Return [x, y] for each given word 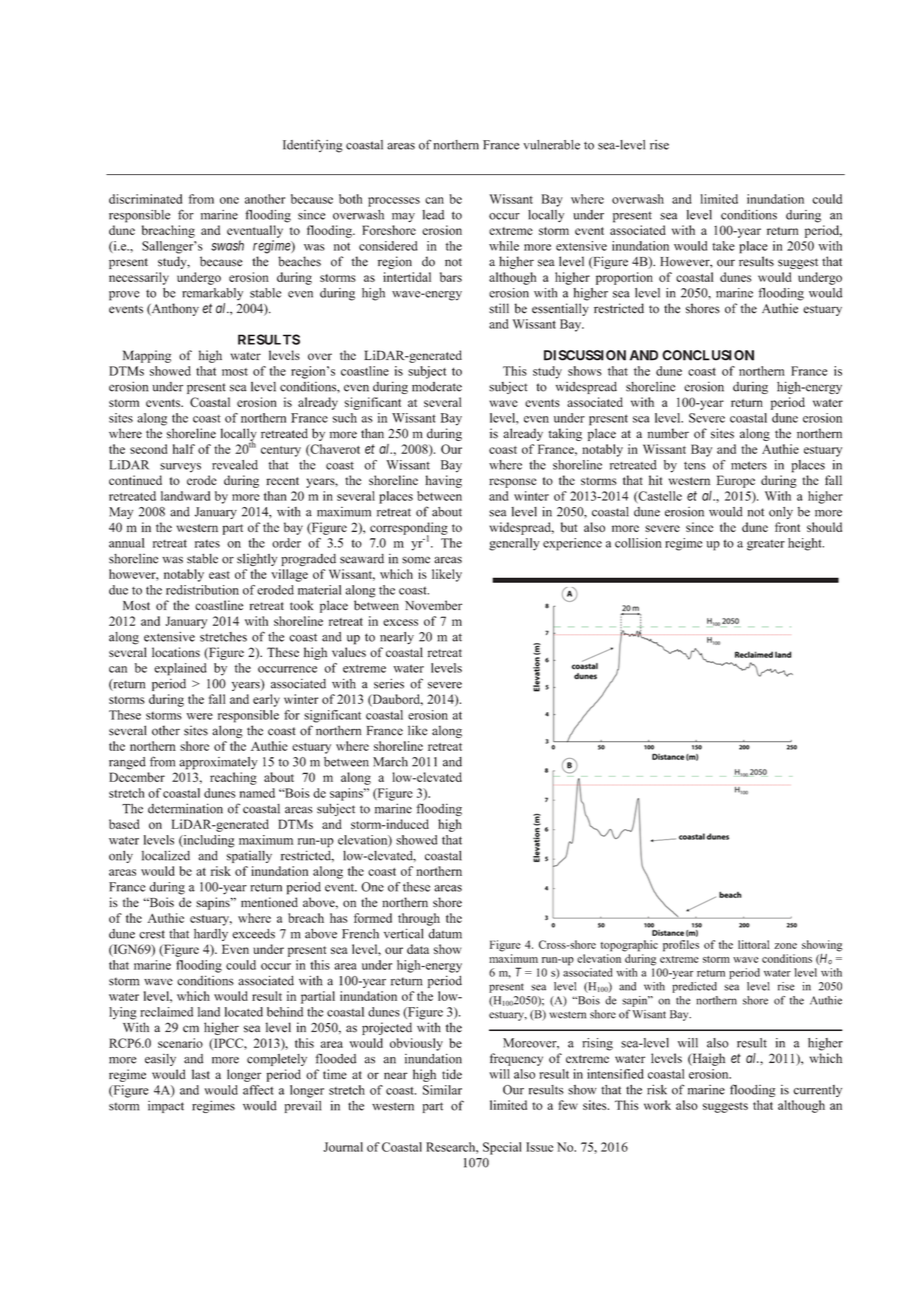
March [390, 762]
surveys [180, 468]
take [723, 246]
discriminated [145, 199]
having [443, 481]
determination [185, 808]
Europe [736, 481]
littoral [754, 944]
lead [433, 215]
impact [166, 1107]
